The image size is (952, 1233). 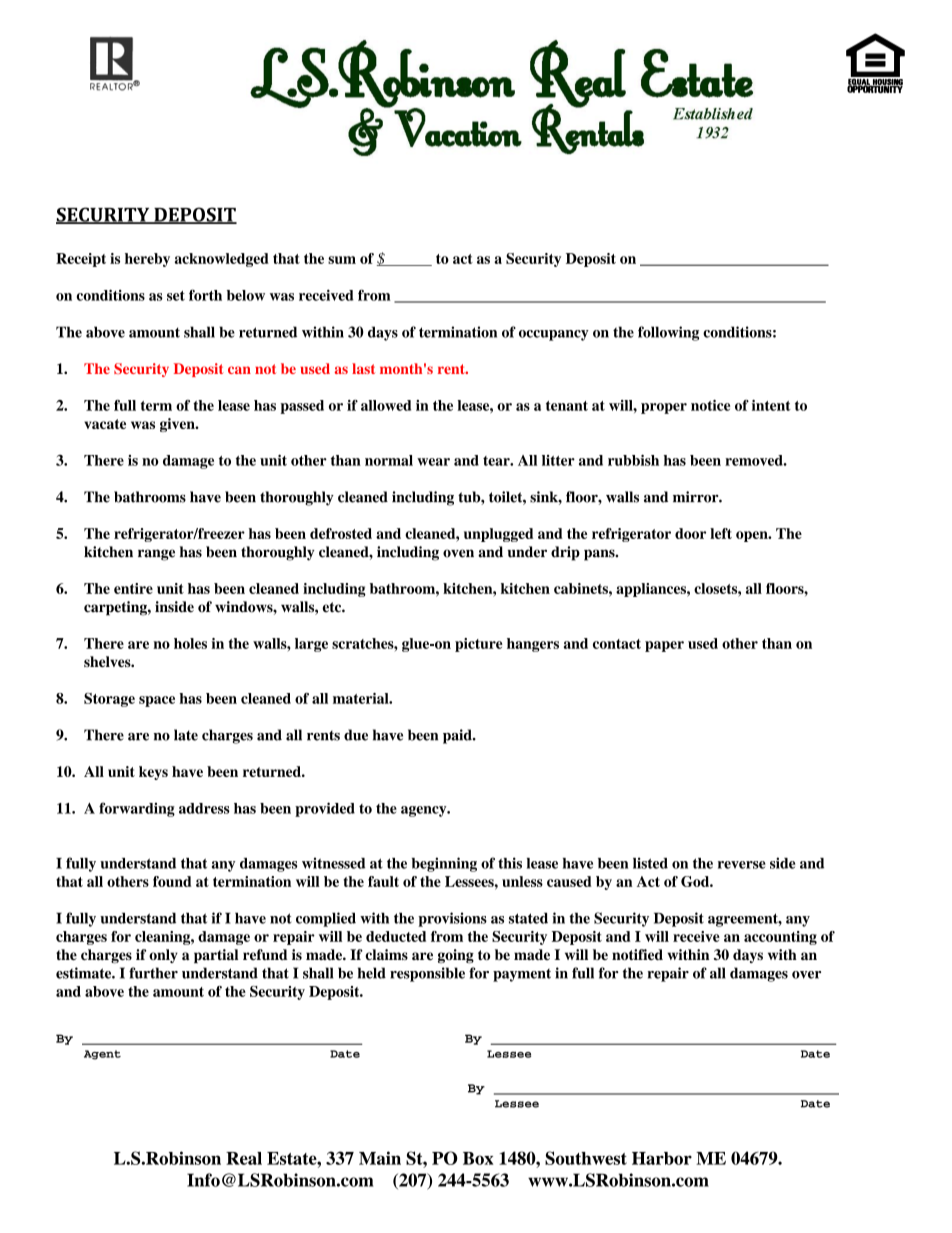 I want to click on following, so click(x=668, y=333).
